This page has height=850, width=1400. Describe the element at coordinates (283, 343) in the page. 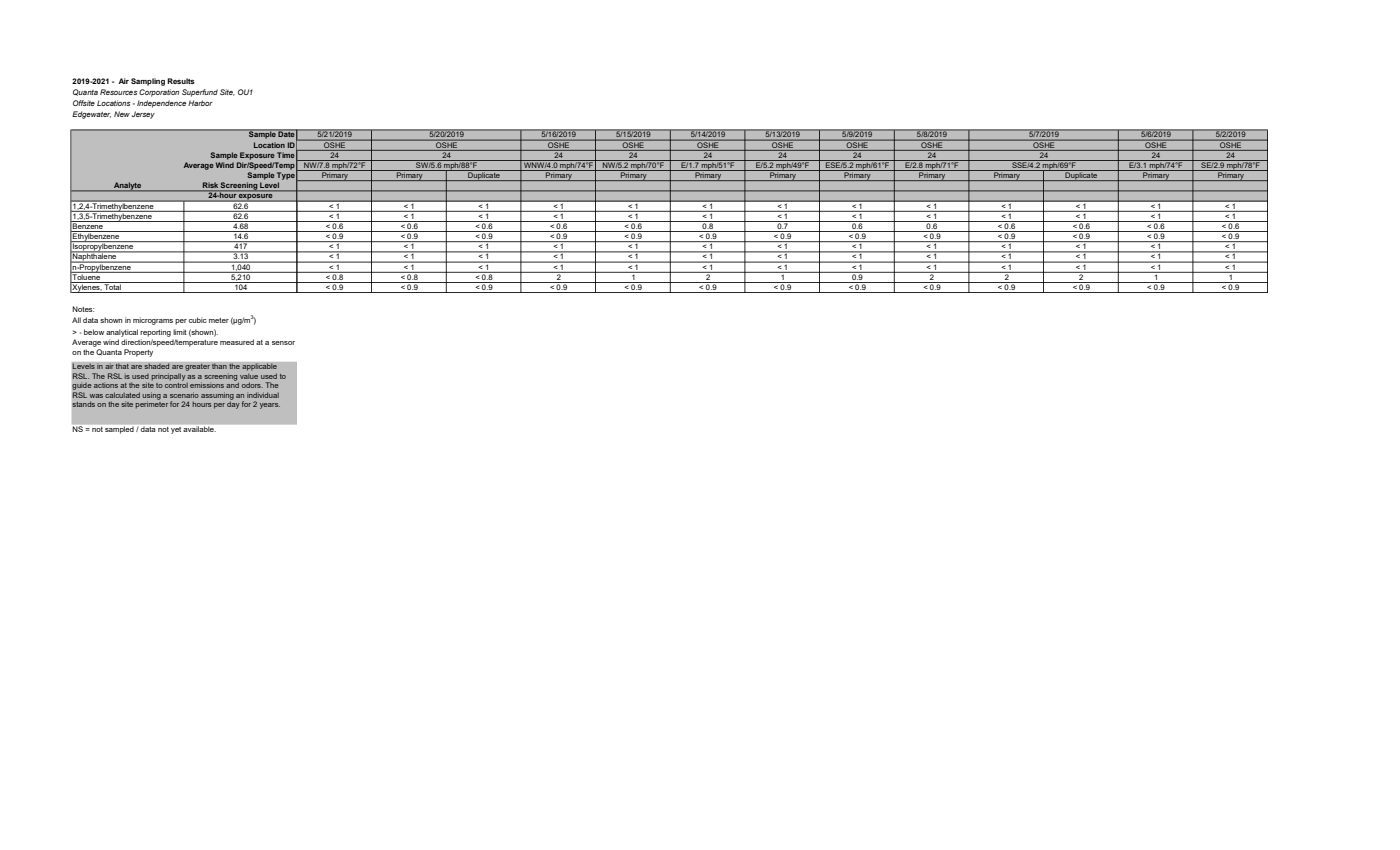

I see `sensor` at that location.
